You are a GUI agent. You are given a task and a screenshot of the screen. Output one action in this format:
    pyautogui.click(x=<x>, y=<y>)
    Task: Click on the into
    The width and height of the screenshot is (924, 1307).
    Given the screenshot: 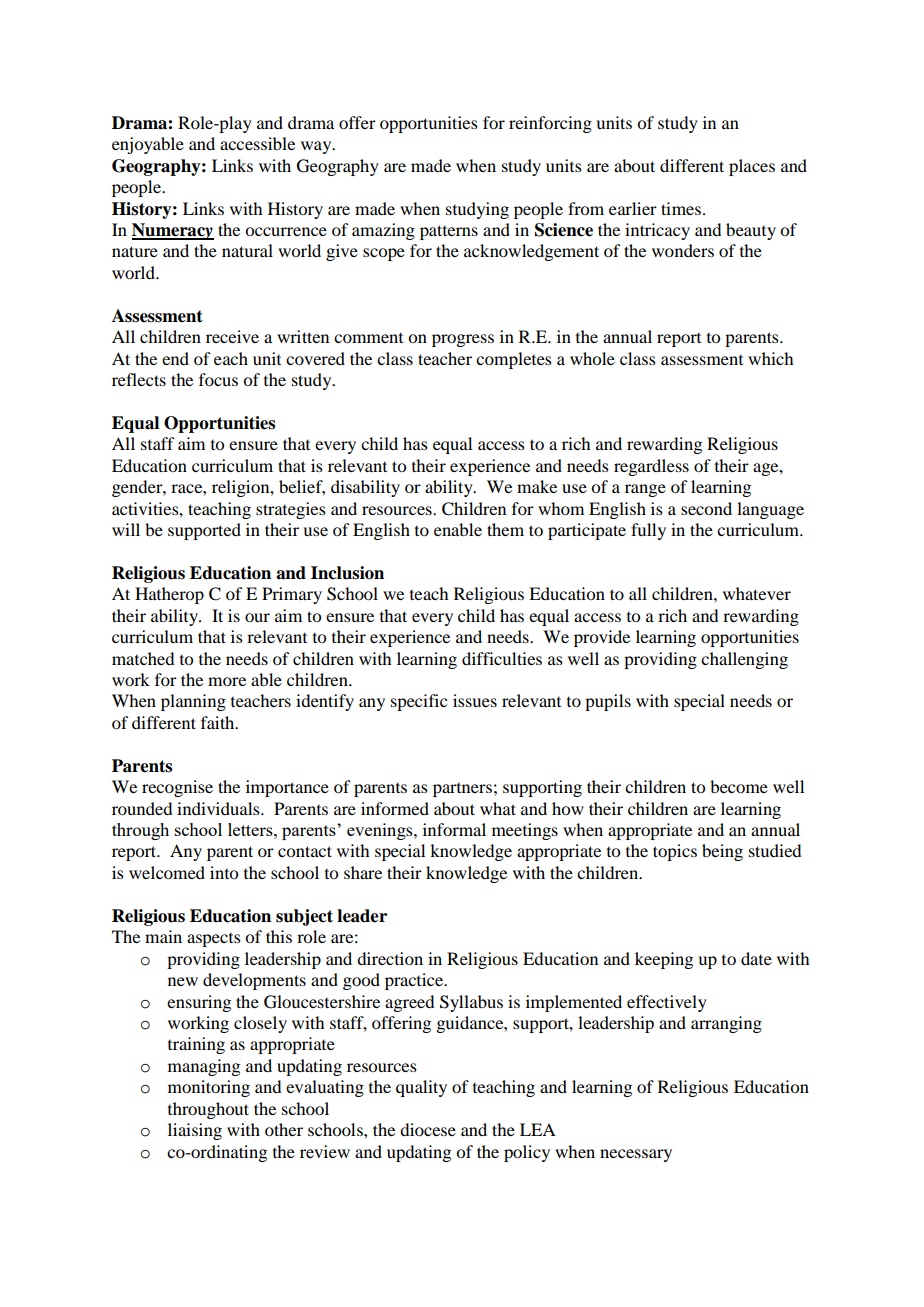 What is the action you would take?
    pyautogui.click(x=224, y=872)
